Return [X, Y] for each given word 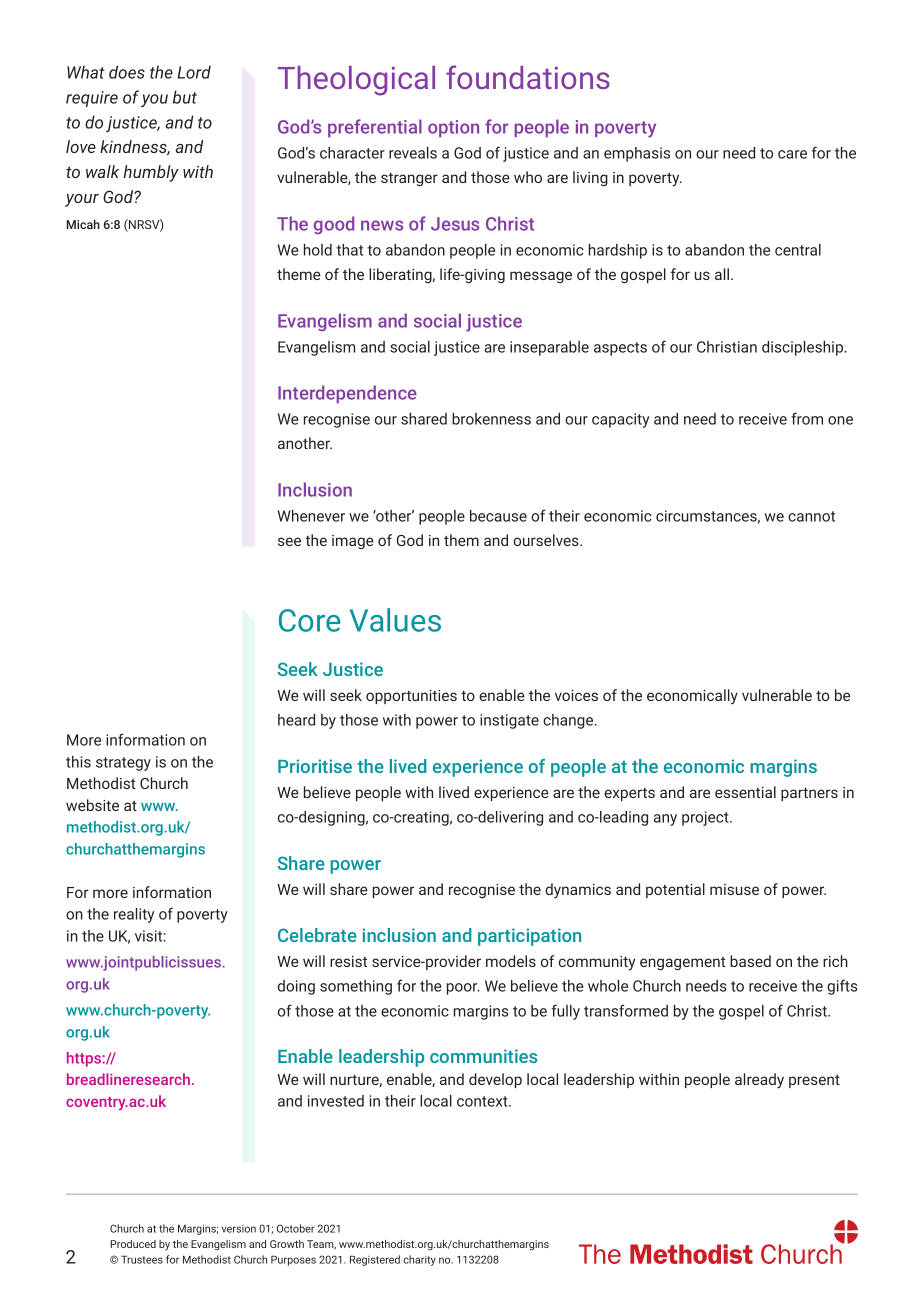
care [792, 154]
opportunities [411, 697]
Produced [133, 1244]
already [759, 1081]
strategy [123, 764]
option [453, 128]
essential [745, 792]
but [185, 97]
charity [419, 1260]
